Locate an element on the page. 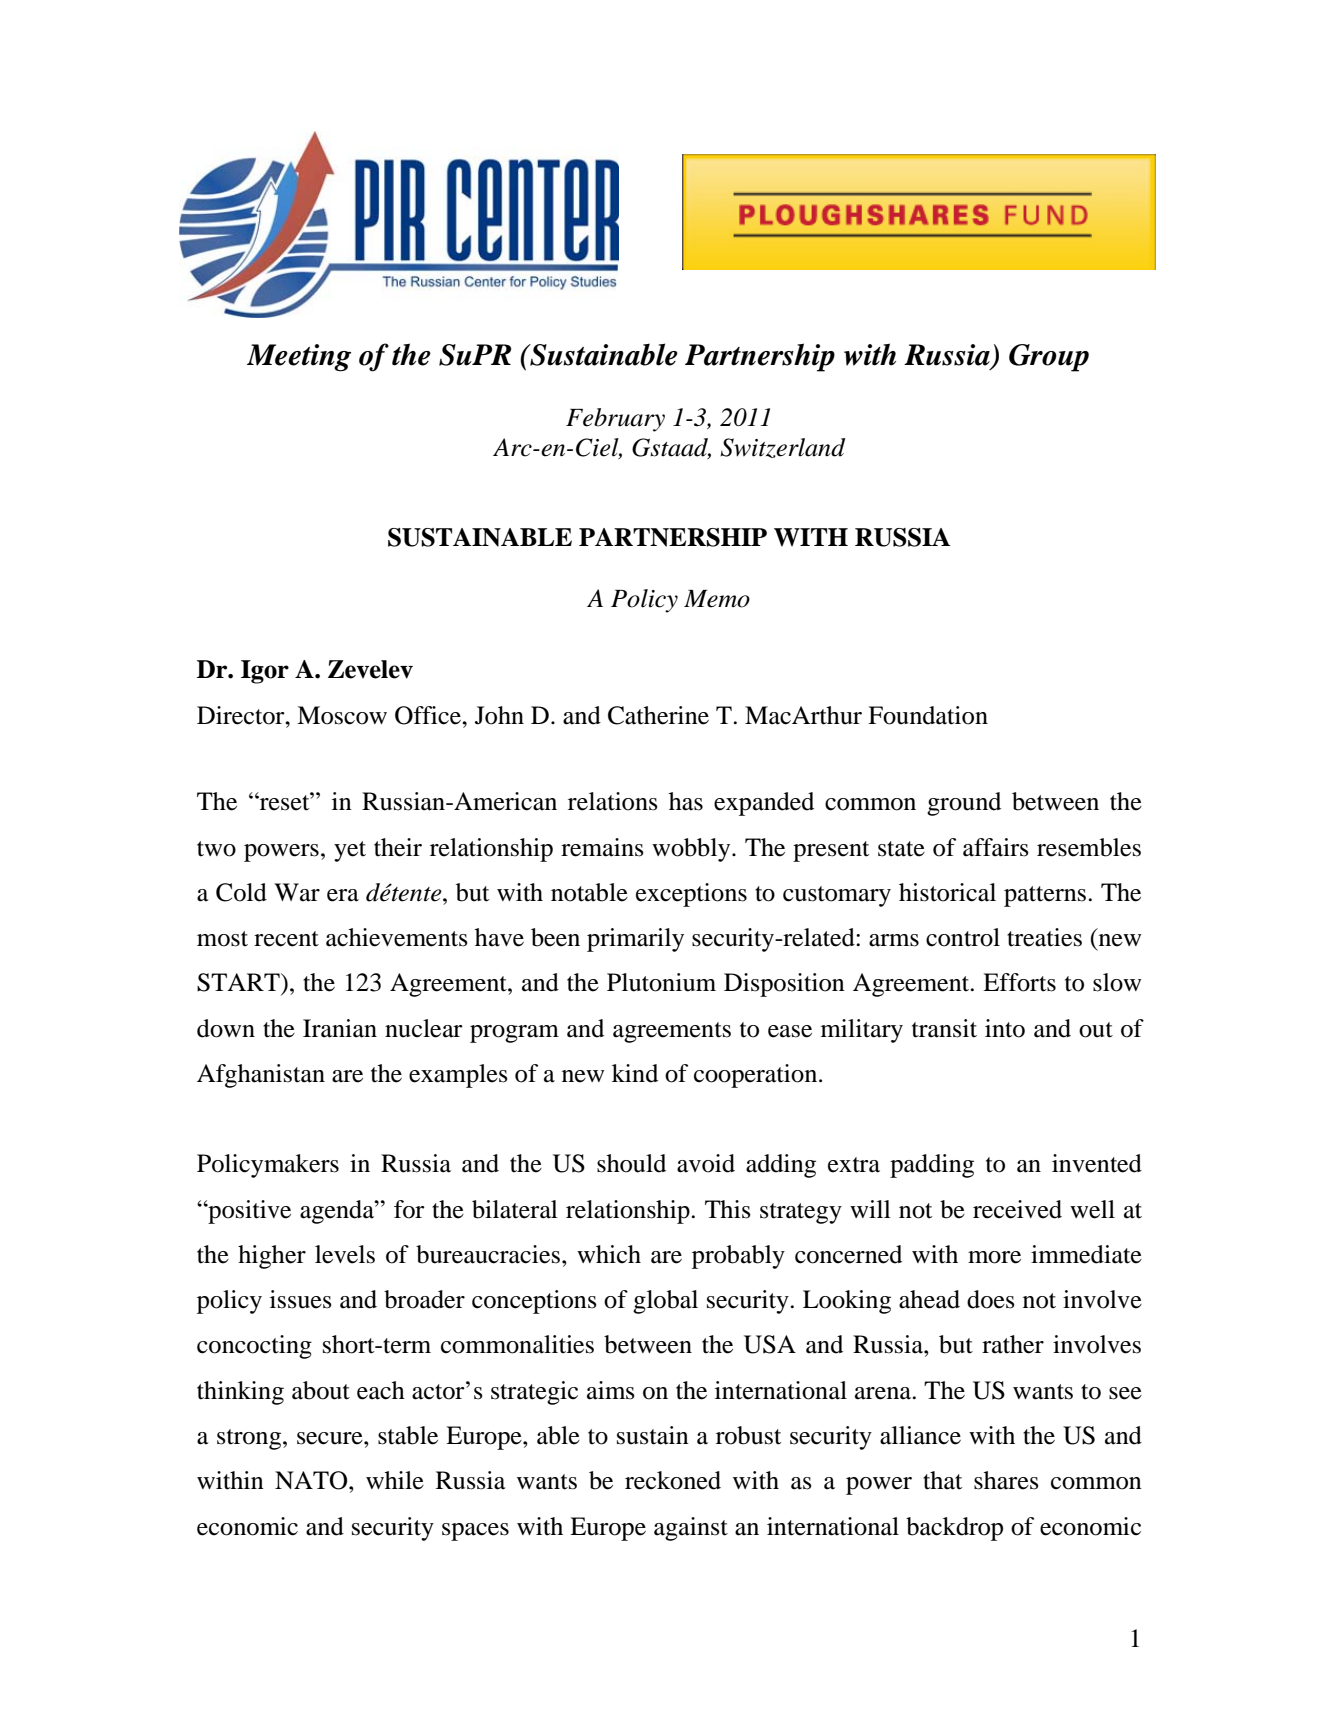 This page has width=1339, height=1732. primarily is located at coordinates (635, 940).
